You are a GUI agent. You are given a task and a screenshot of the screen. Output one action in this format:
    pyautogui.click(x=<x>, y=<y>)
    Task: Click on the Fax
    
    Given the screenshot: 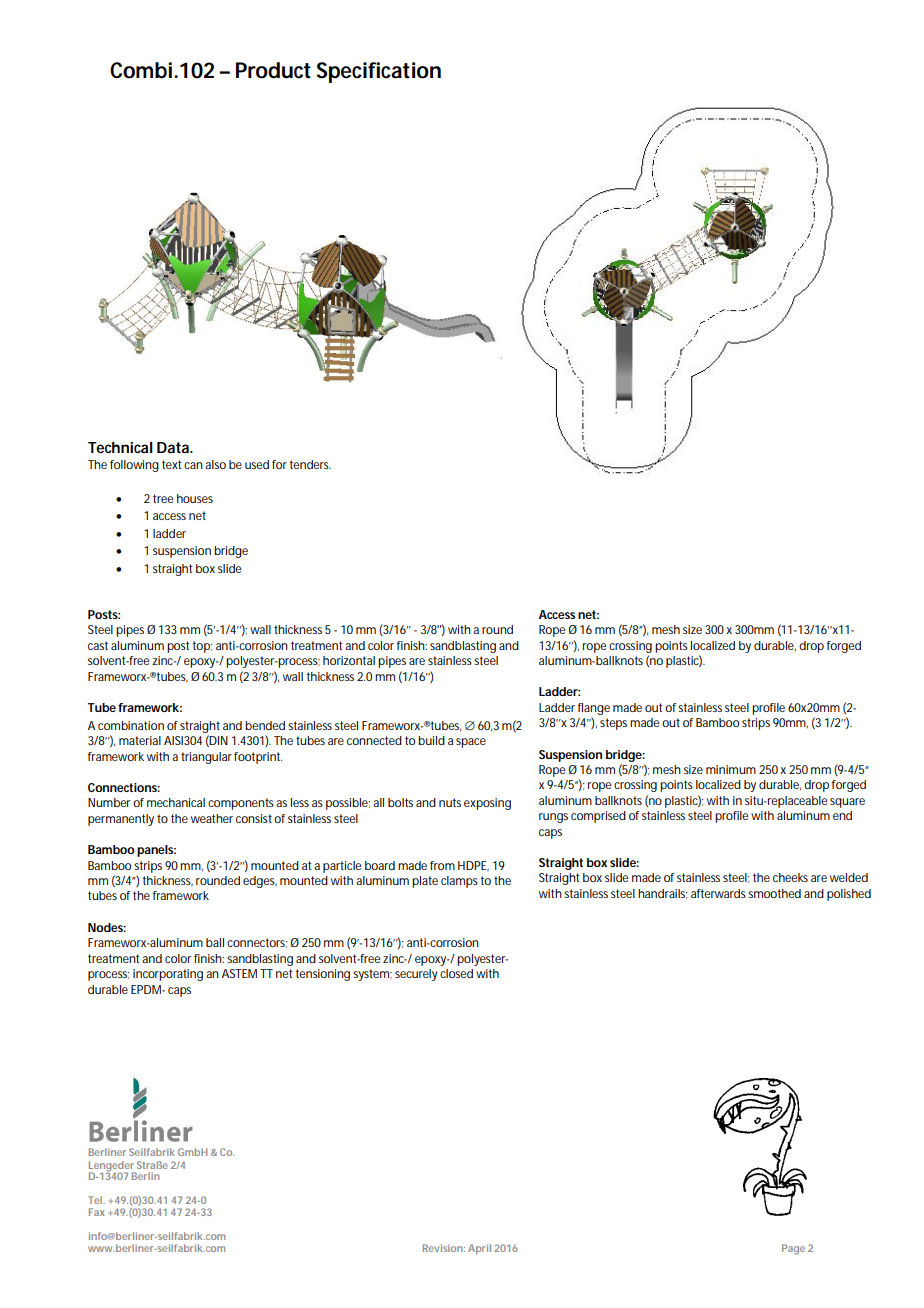 What is the action you would take?
    pyautogui.click(x=97, y=1212)
